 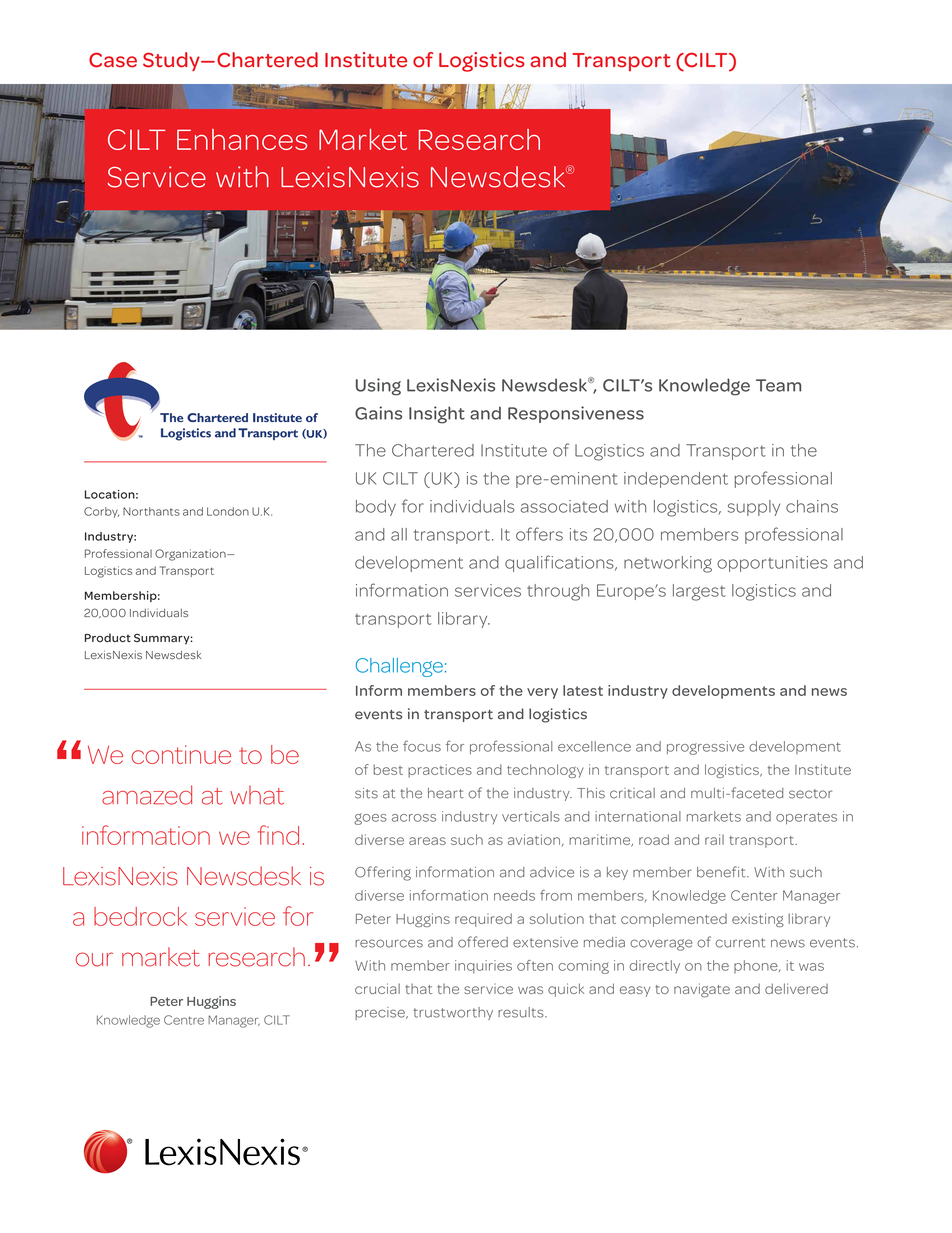 I want to click on rail, so click(x=714, y=839).
